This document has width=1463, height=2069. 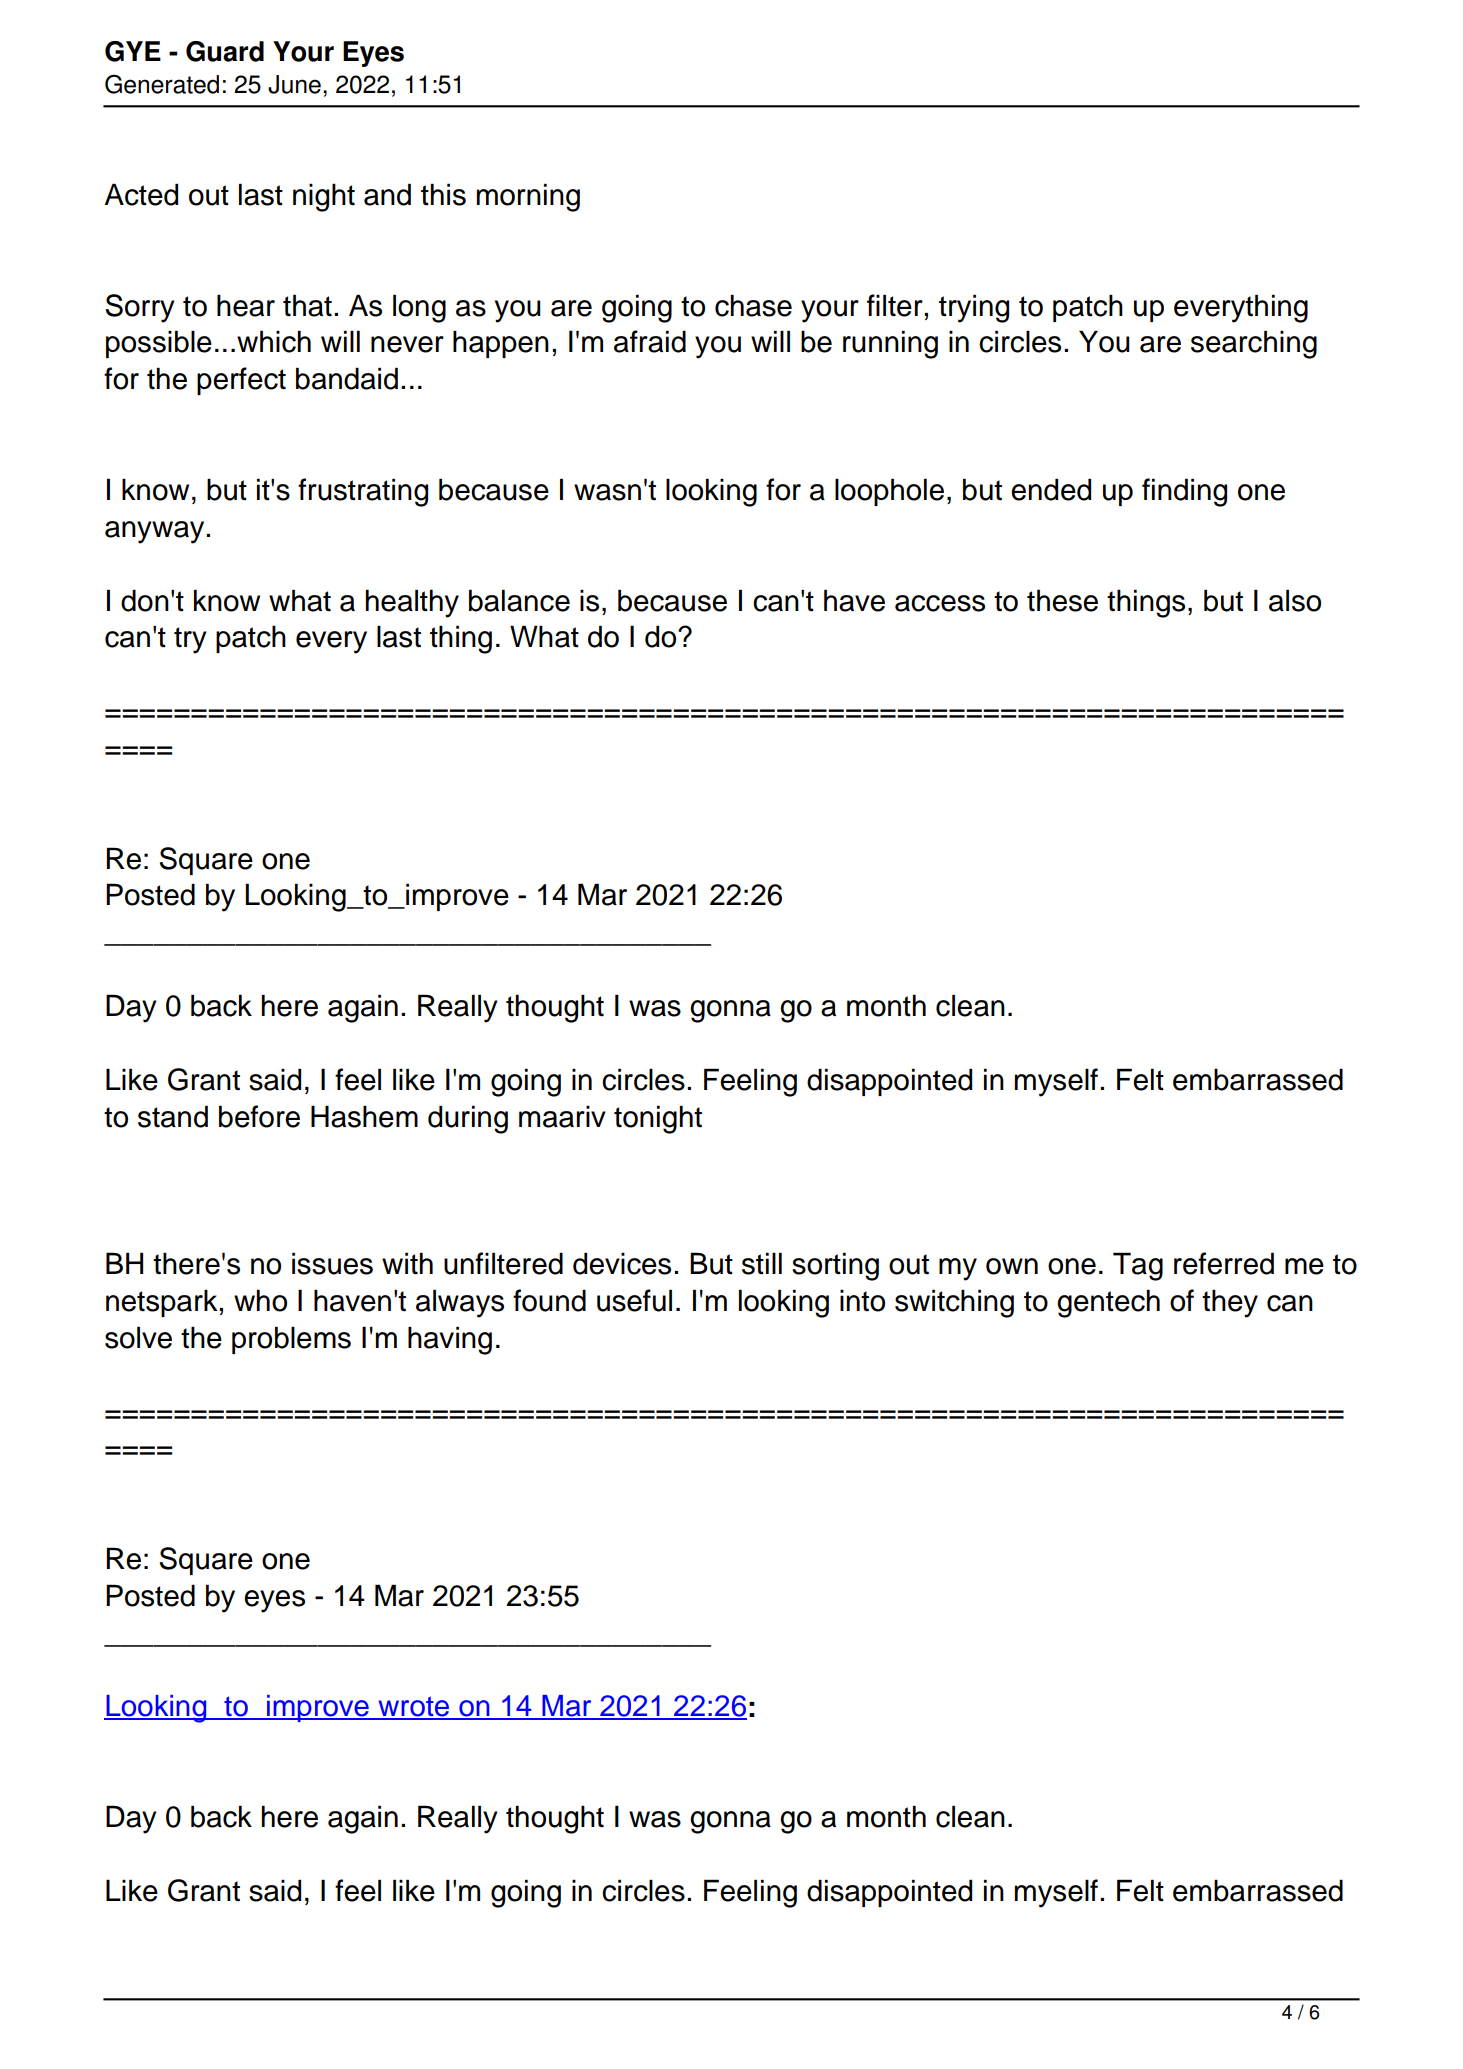 I want to click on still, so click(x=762, y=1263).
